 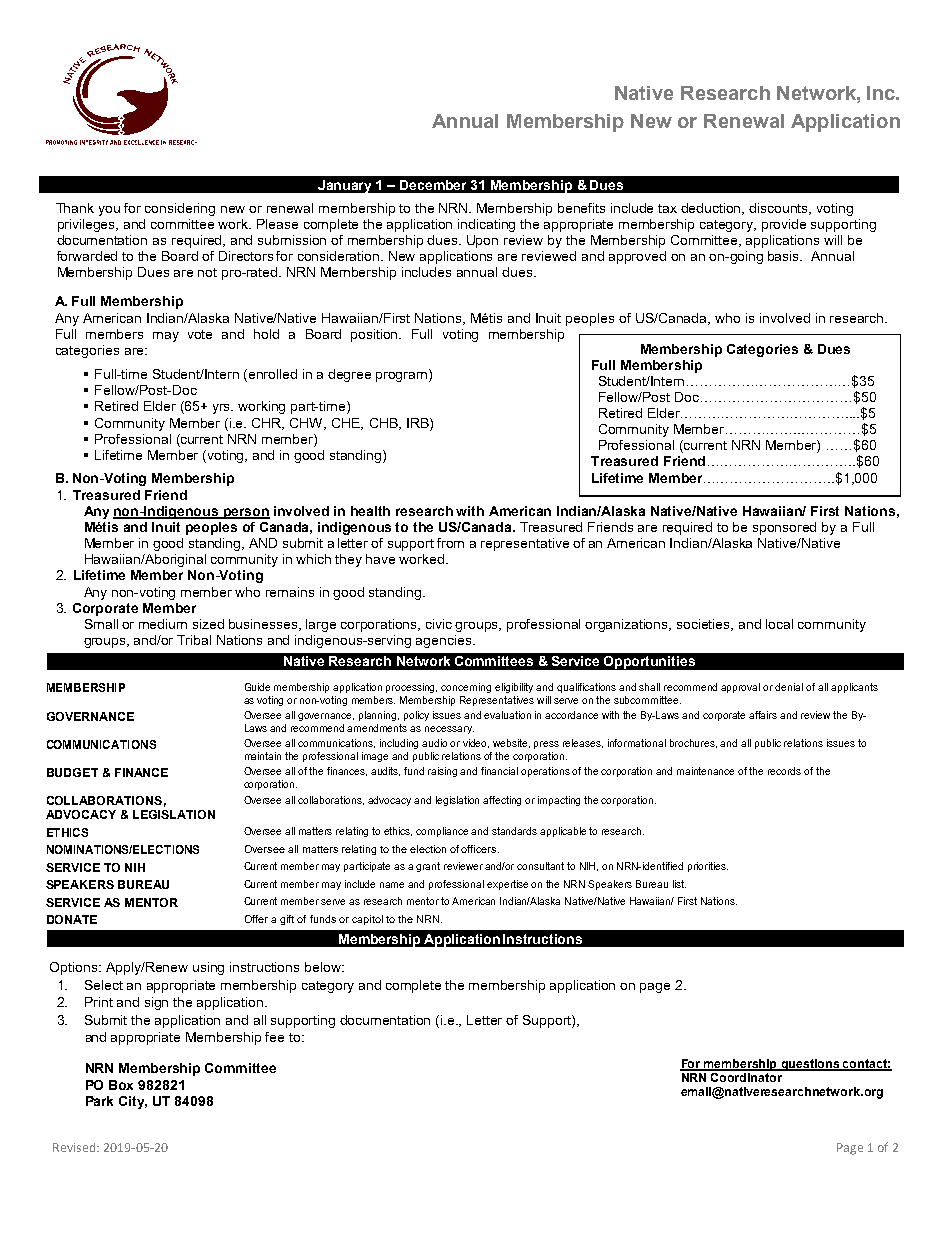 I want to click on Upon, so click(x=482, y=241).
